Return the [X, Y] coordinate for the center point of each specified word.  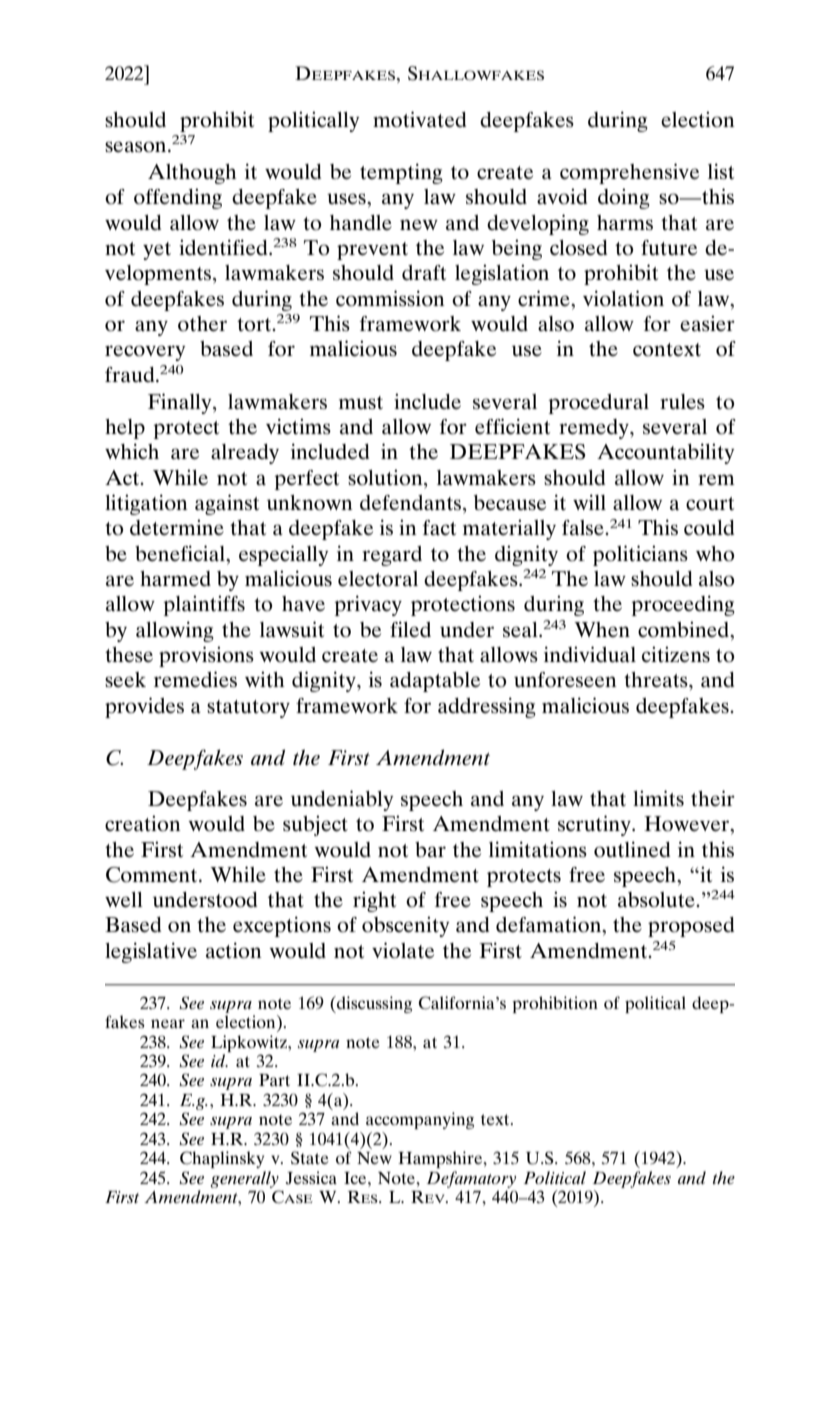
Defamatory [471, 1179]
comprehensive [629, 173]
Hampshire [441, 1159]
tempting [401, 173]
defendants [410, 503]
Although [192, 174]
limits [658, 798]
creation [143, 823]
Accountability [666, 453]
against [227, 504]
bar [430, 849]
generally [244, 1179]
